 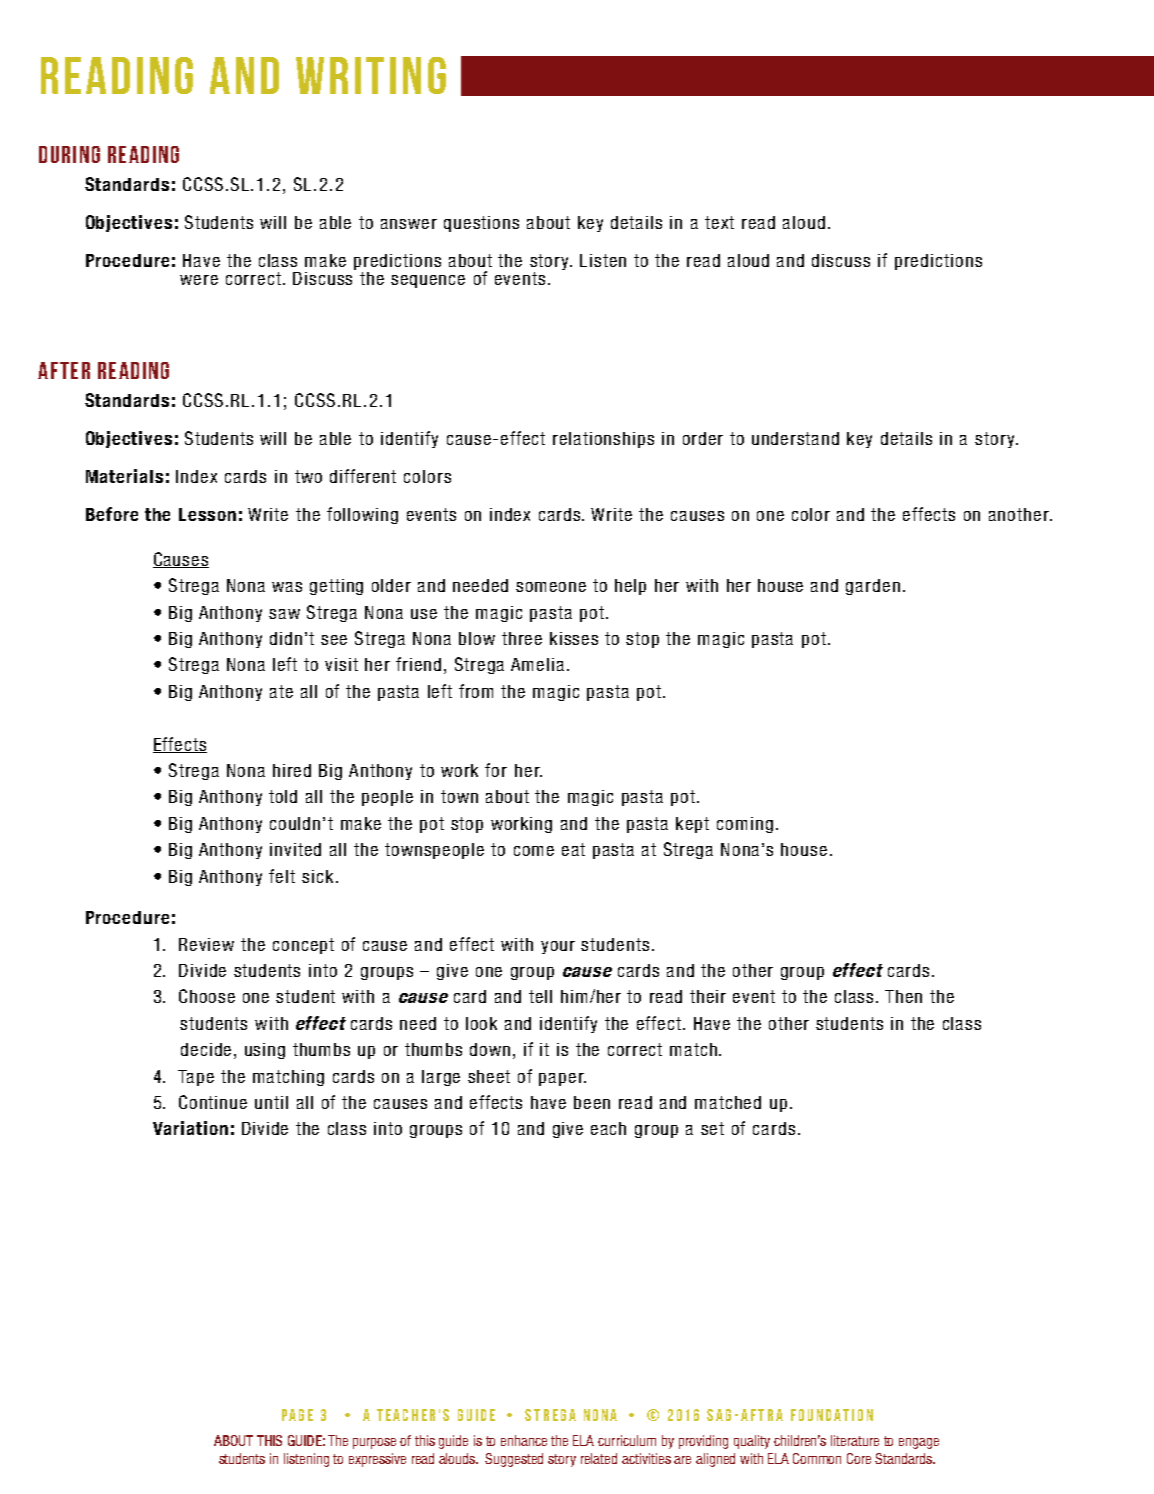 I want to click on coming, so click(x=745, y=825).
